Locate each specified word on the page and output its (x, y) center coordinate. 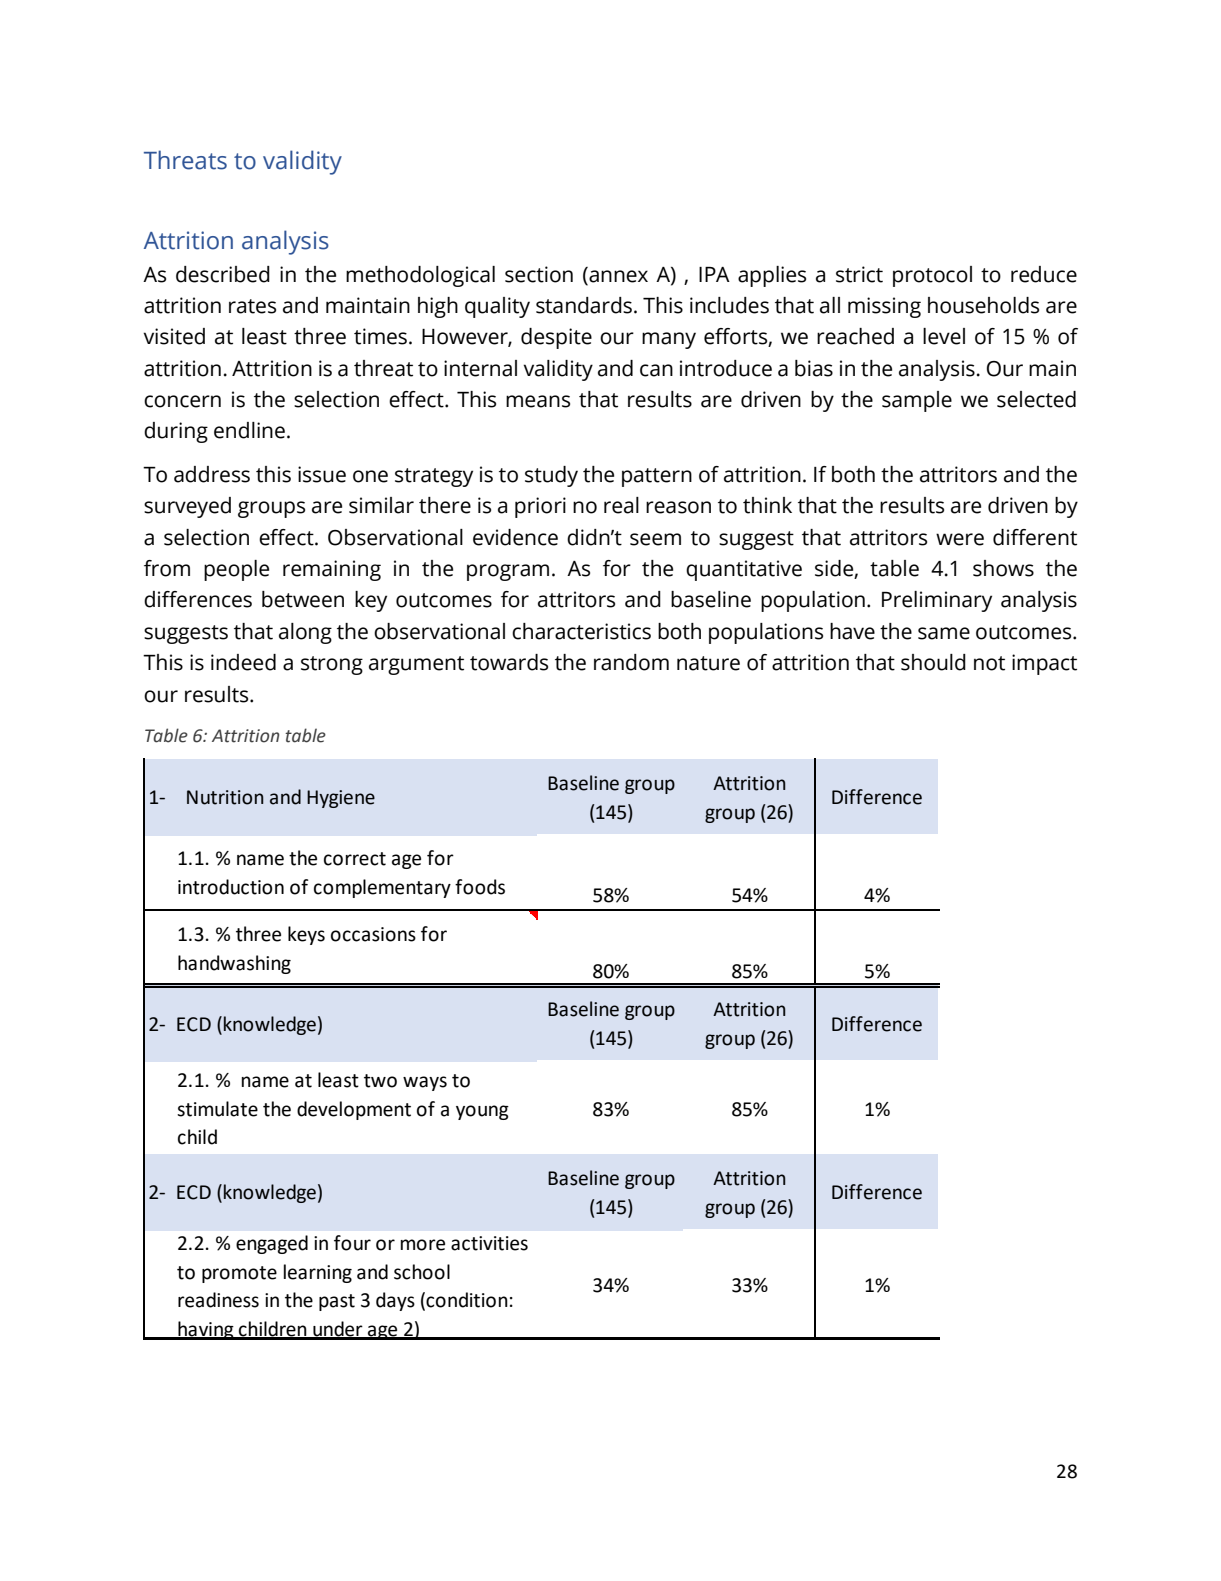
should (933, 662)
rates (252, 306)
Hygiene (341, 799)
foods (480, 887)
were (960, 539)
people (236, 570)
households (983, 305)
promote (239, 1274)
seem (655, 539)
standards (584, 305)
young (482, 1112)
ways (425, 1083)
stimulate (217, 1109)
